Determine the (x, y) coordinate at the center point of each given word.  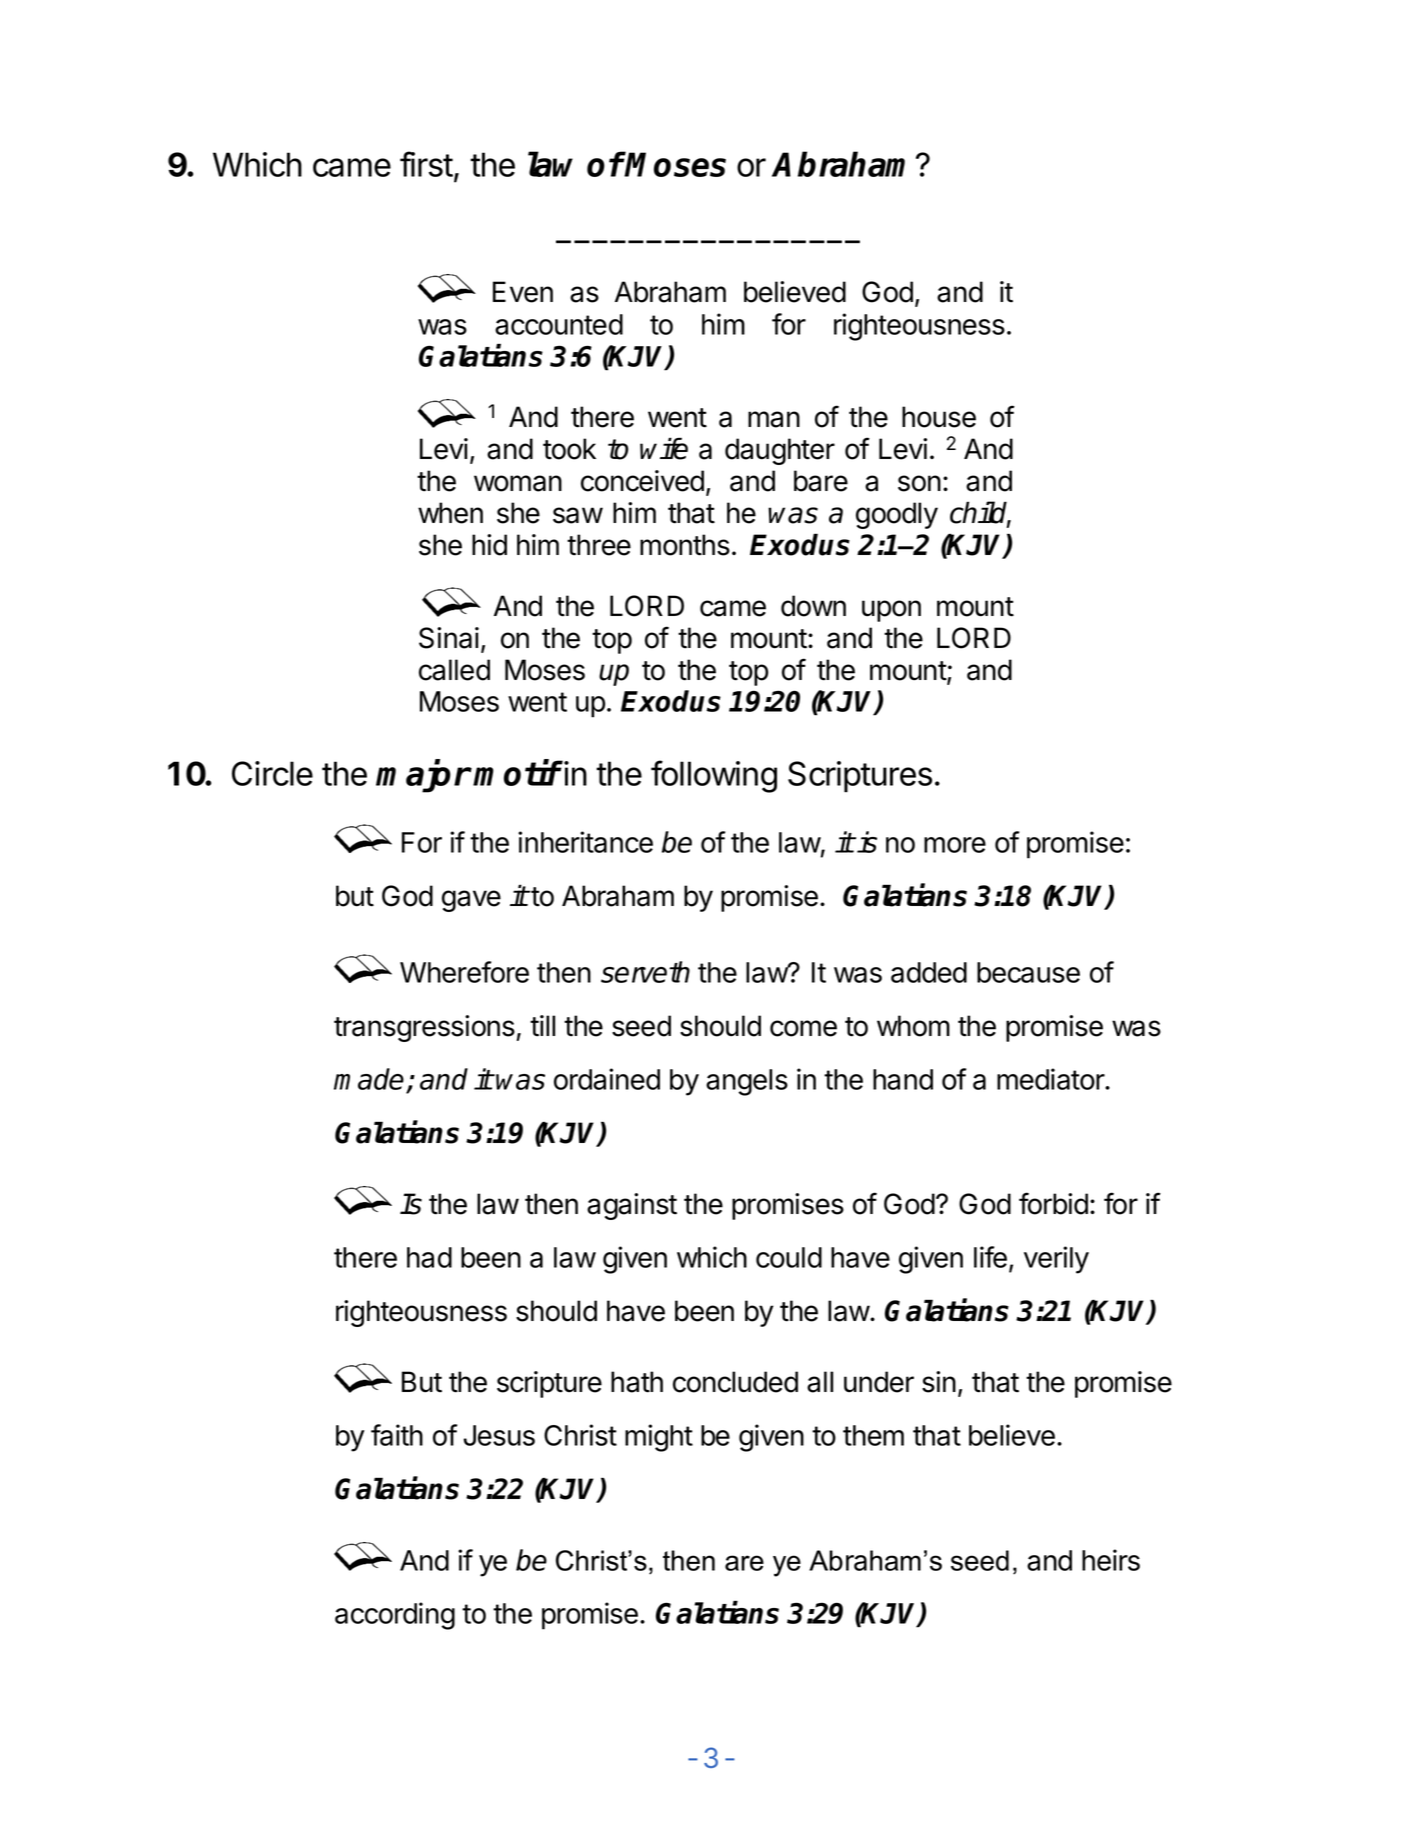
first (426, 164)
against (632, 1206)
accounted (559, 324)
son (919, 483)
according (395, 1616)
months (685, 545)
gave (471, 901)
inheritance (585, 842)
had (429, 1257)
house (939, 417)
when (450, 513)
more (955, 845)
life (990, 1257)
